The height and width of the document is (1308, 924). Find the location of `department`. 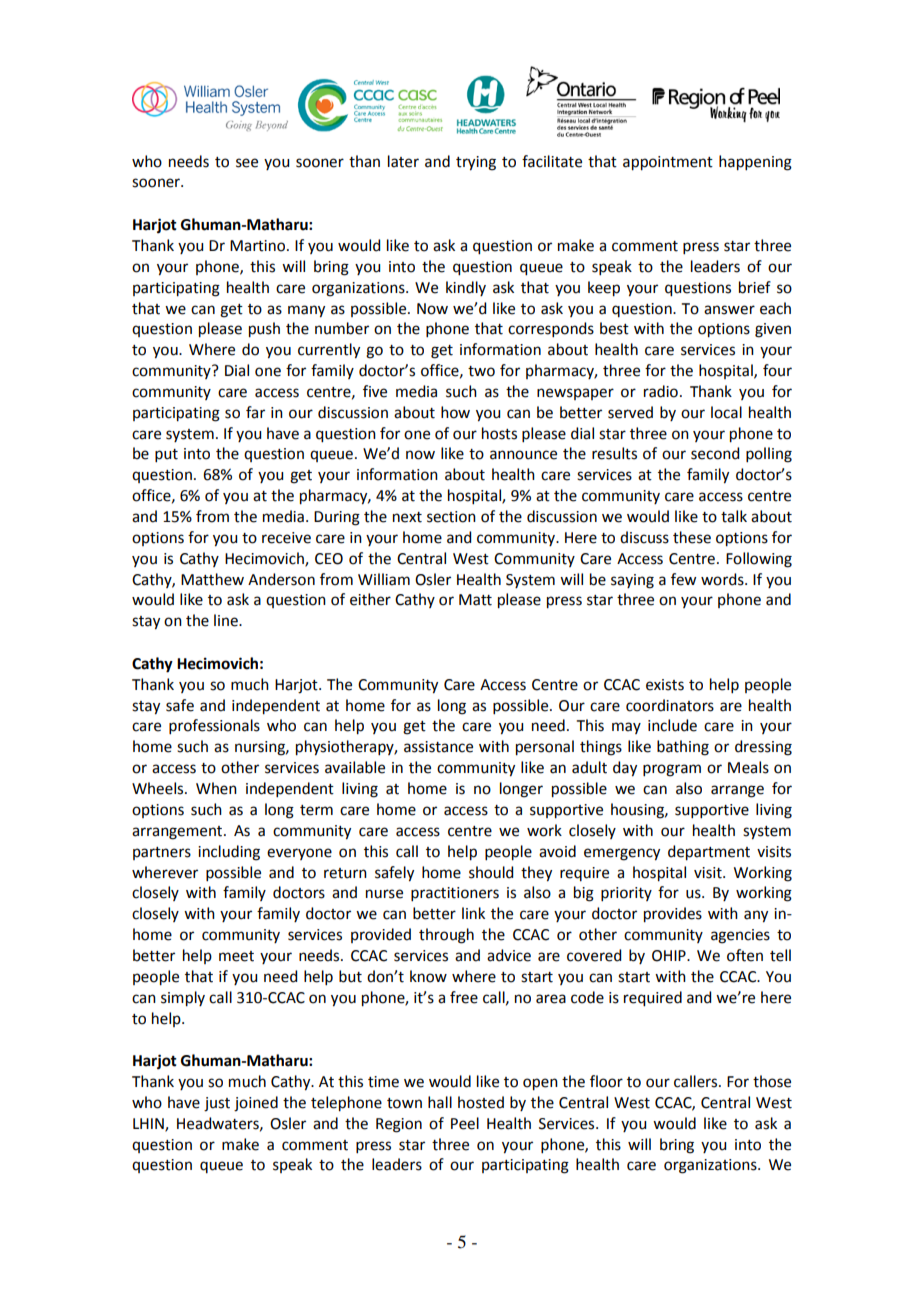

department is located at coordinates (709, 853).
